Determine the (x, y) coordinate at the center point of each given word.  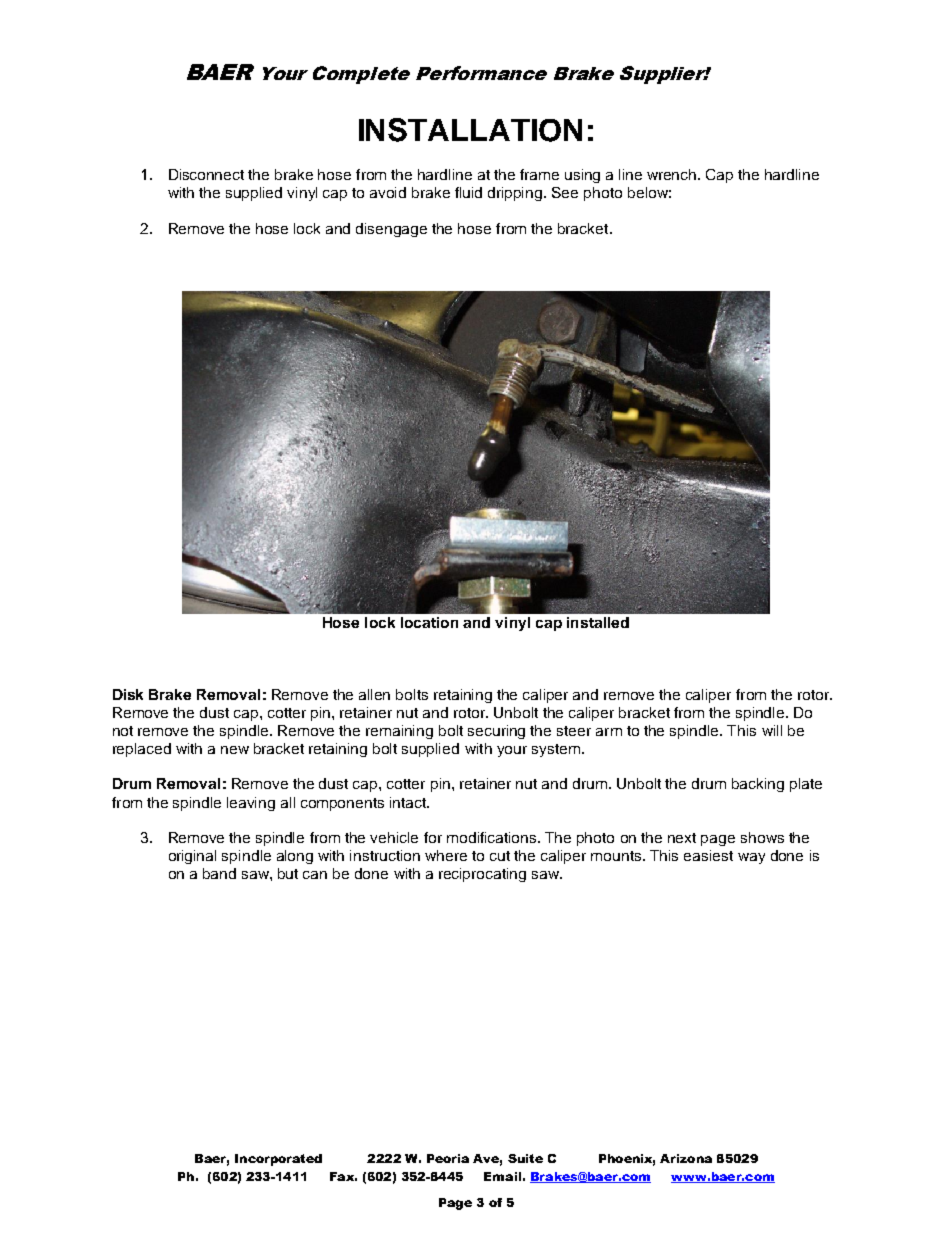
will (772, 730)
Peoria (448, 1158)
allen (374, 694)
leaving (251, 804)
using (582, 176)
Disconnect (206, 174)
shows (762, 837)
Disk (128, 694)
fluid (468, 192)
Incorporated (278, 1160)
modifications (493, 837)
